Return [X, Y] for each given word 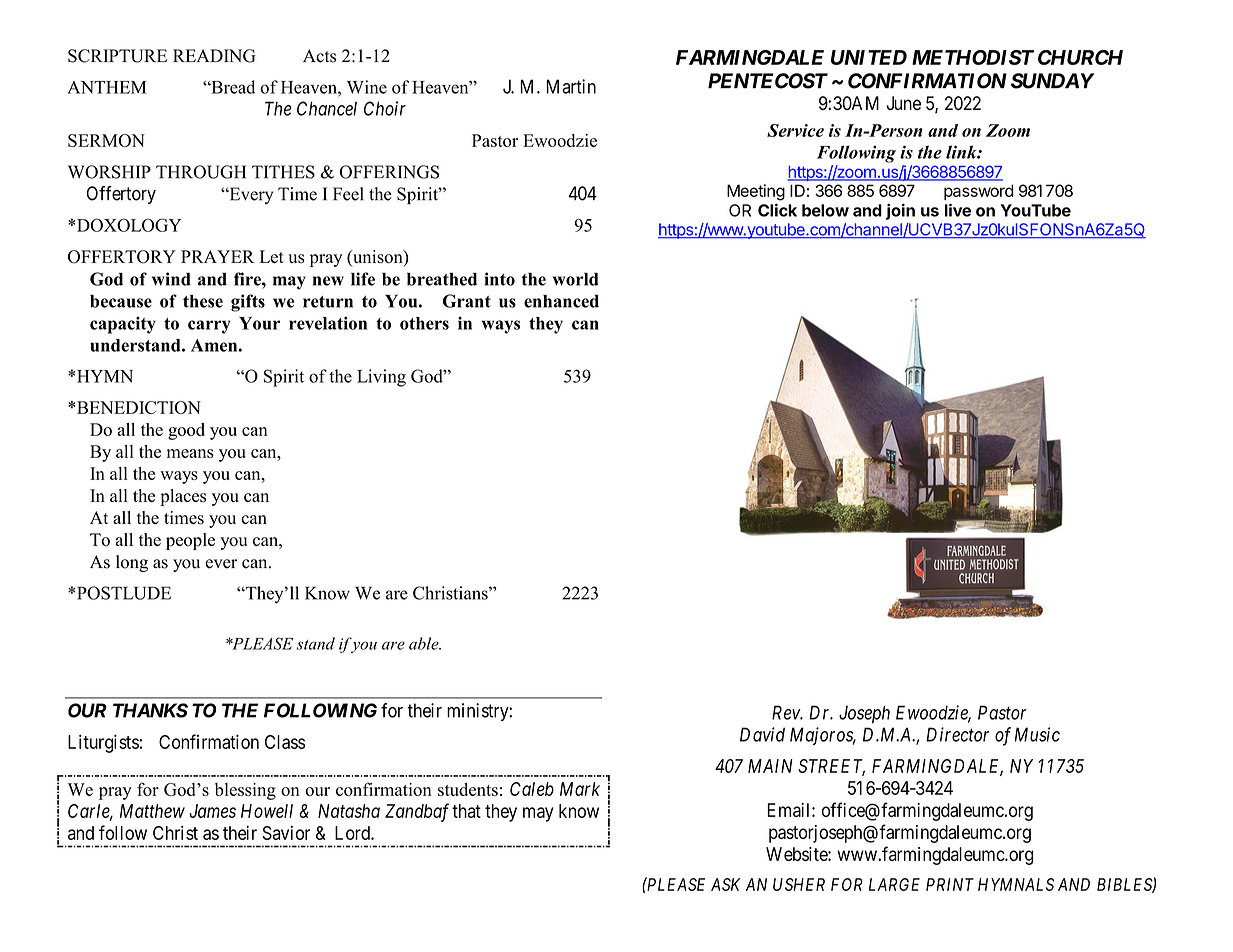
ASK [725, 884]
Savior [286, 832]
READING [214, 56]
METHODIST [973, 57]
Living [381, 378]
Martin [571, 86]
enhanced [561, 301]
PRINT [950, 884]
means [190, 453]
